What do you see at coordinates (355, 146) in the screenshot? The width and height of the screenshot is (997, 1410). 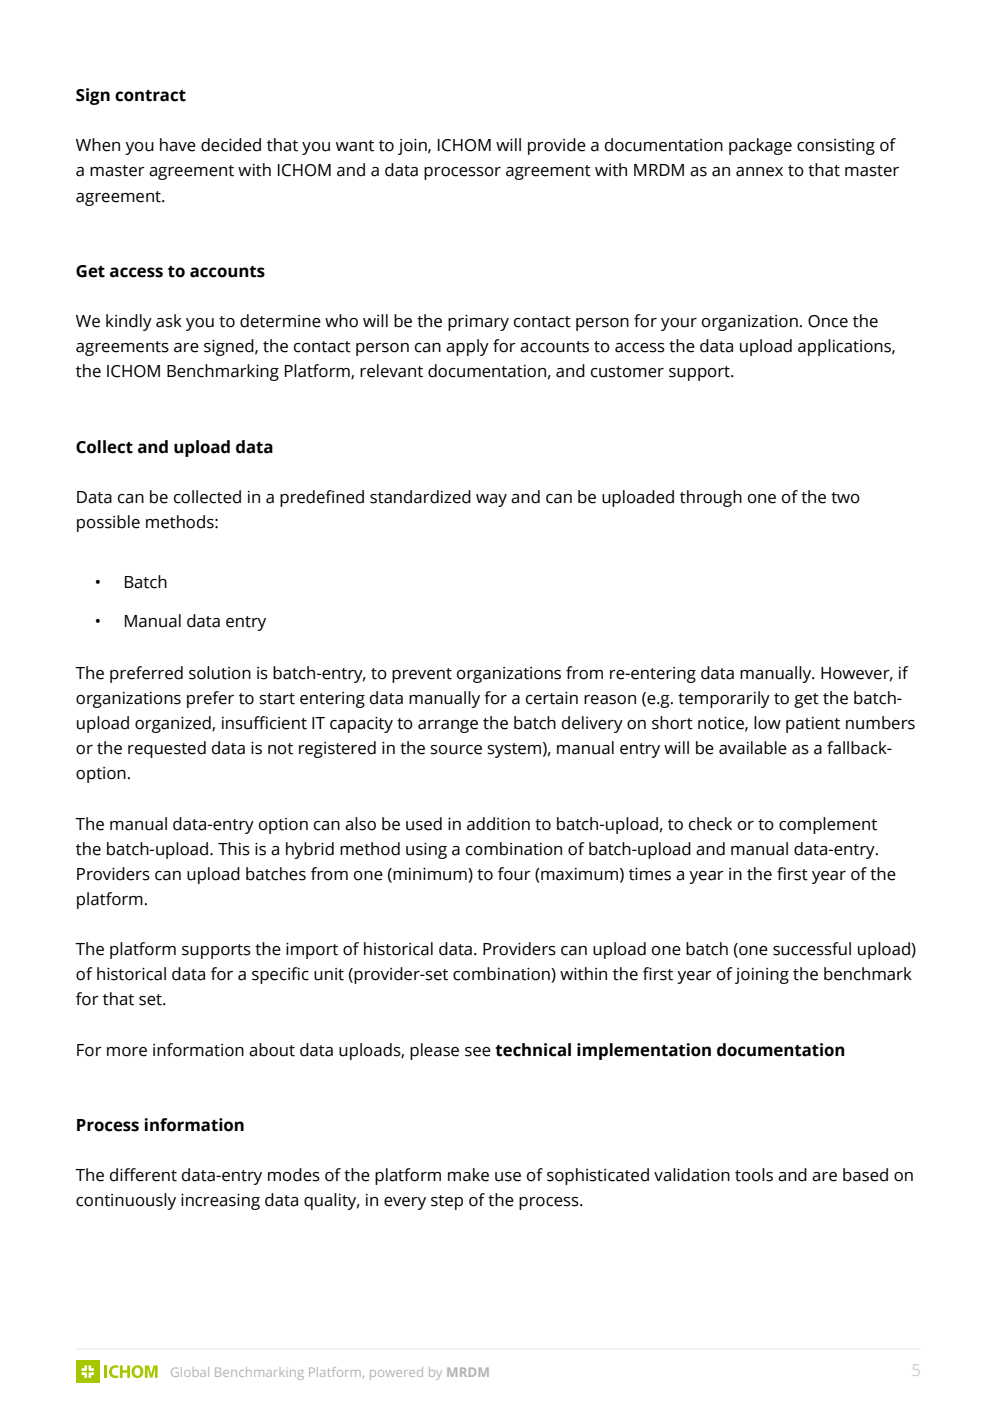 I see `want` at bounding box center [355, 146].
